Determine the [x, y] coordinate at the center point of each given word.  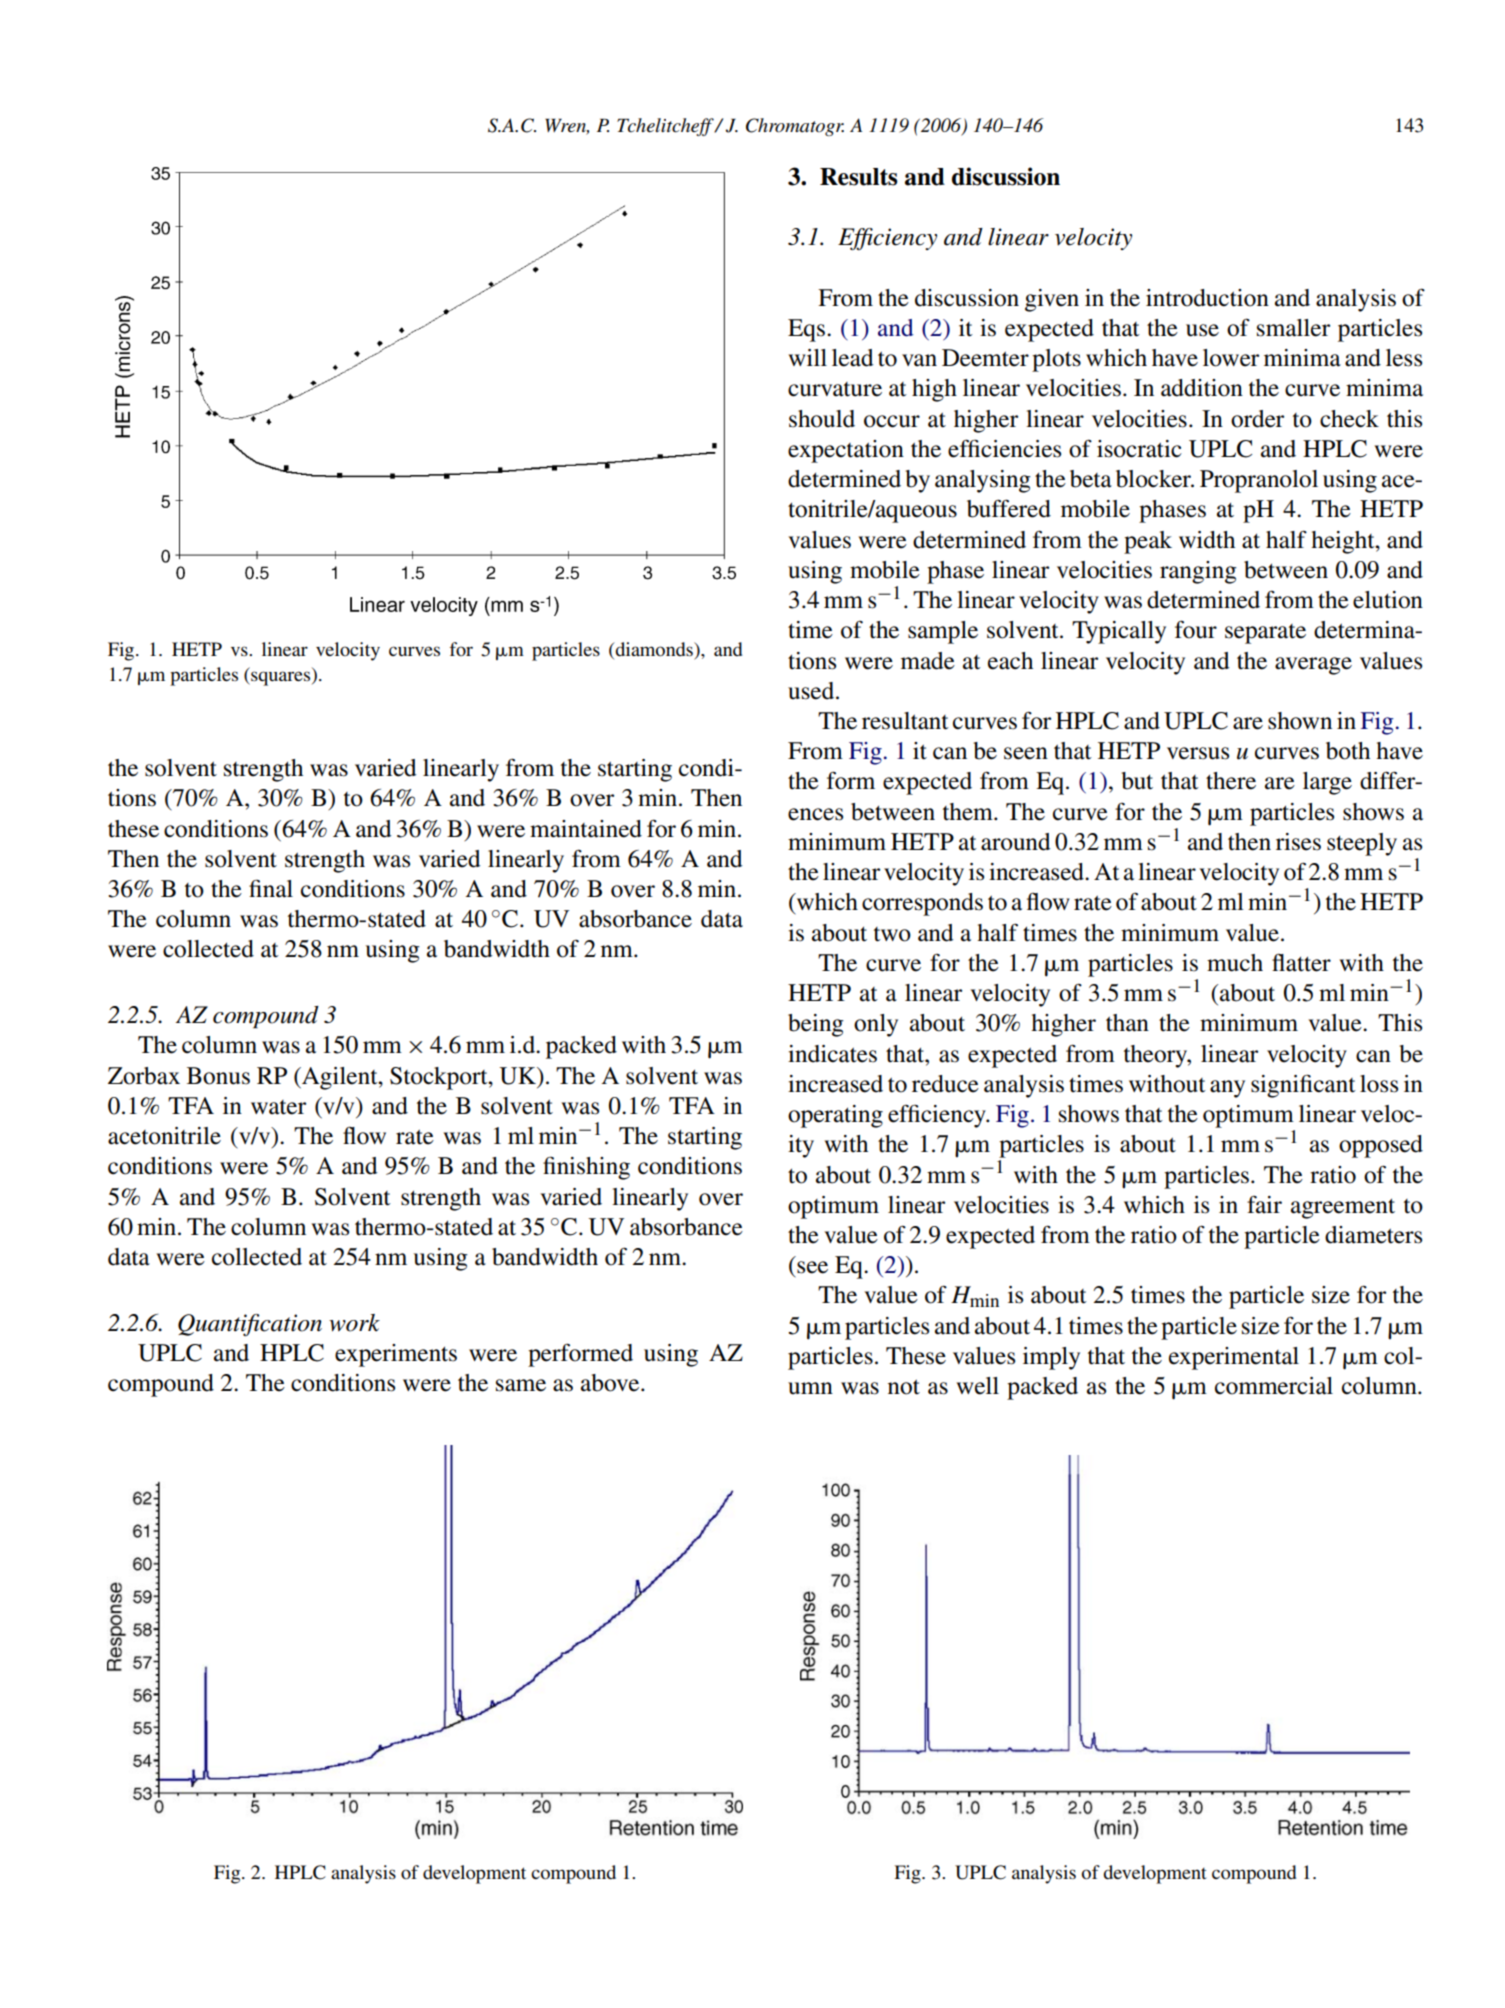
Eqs [806, 330]
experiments [396, 1355]
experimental [1234, 1358]
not [904, 1387]
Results [858, 177]
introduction [1207, 298]
